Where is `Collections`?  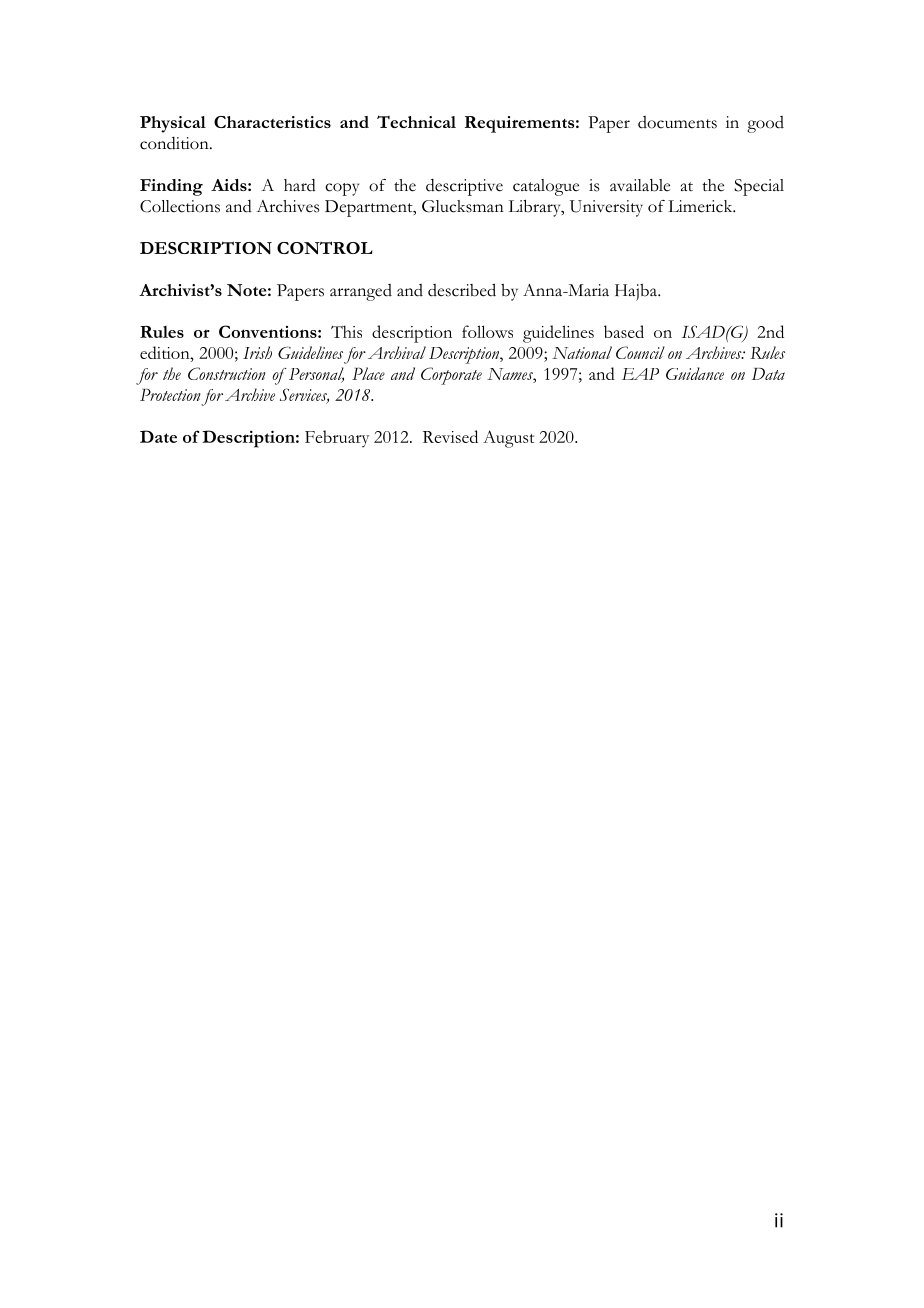
Collections is located at coordinates (180, 206).
